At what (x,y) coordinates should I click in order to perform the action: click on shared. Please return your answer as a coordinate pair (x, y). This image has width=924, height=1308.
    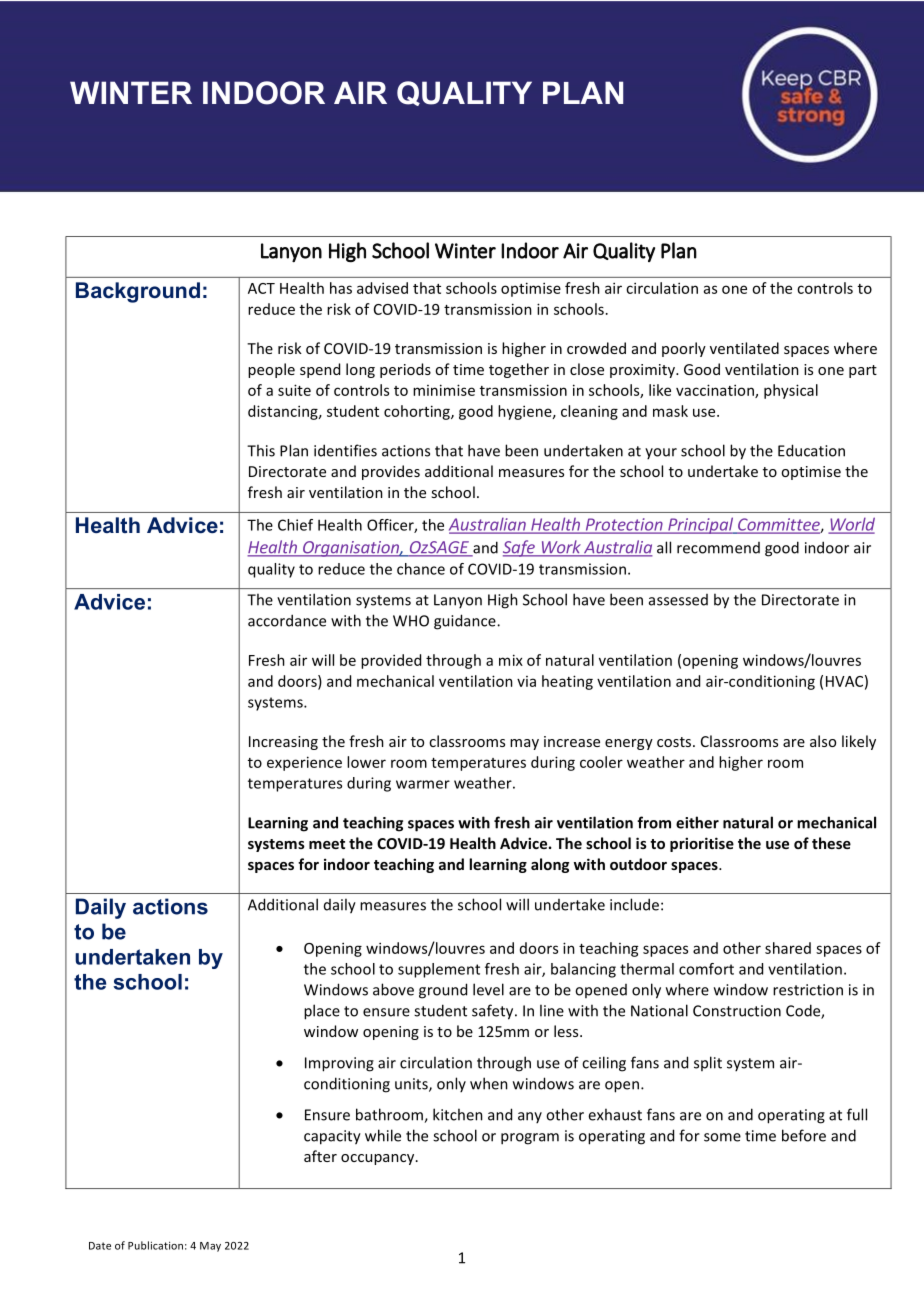
    Looking at the image, I should click on (788, 948).
